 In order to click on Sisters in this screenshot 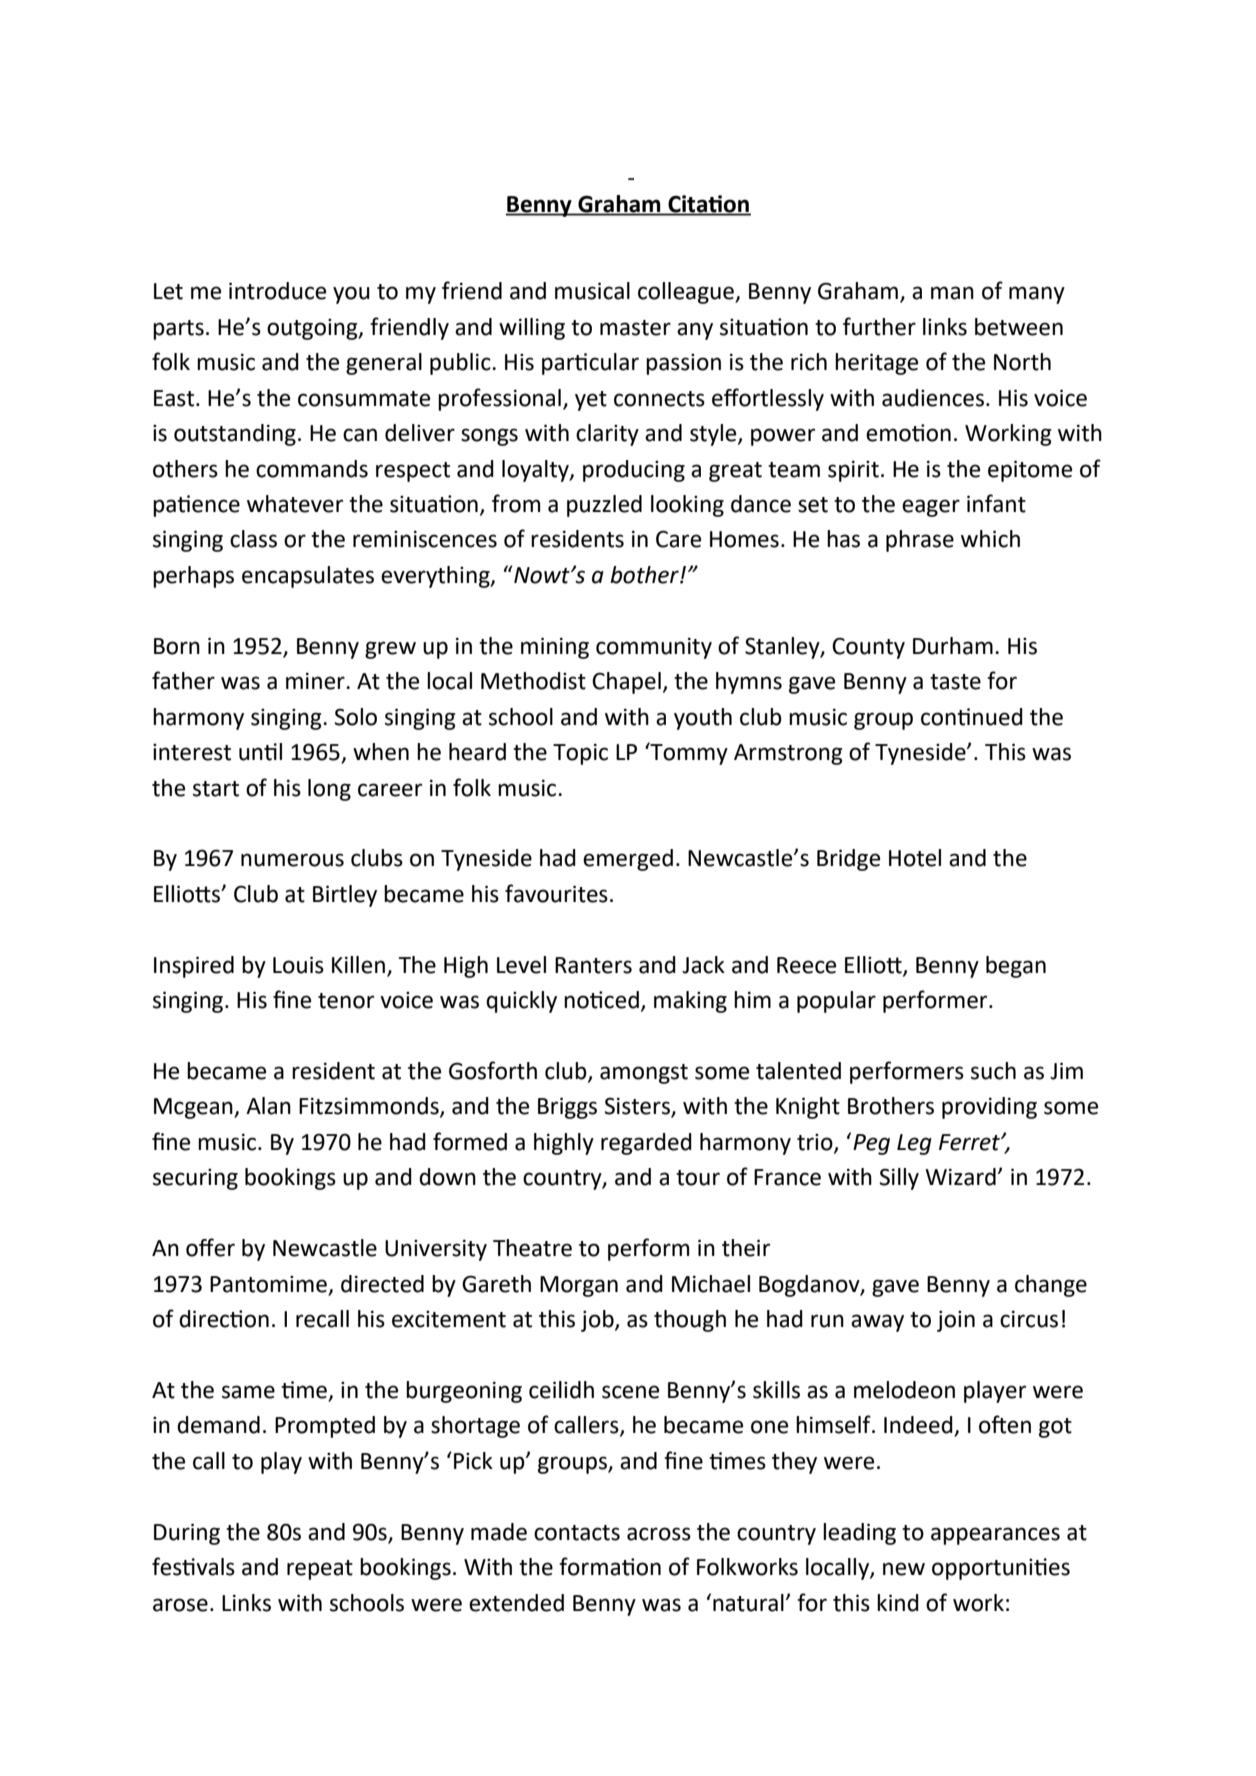, I will do `click(638, 1107)`.
